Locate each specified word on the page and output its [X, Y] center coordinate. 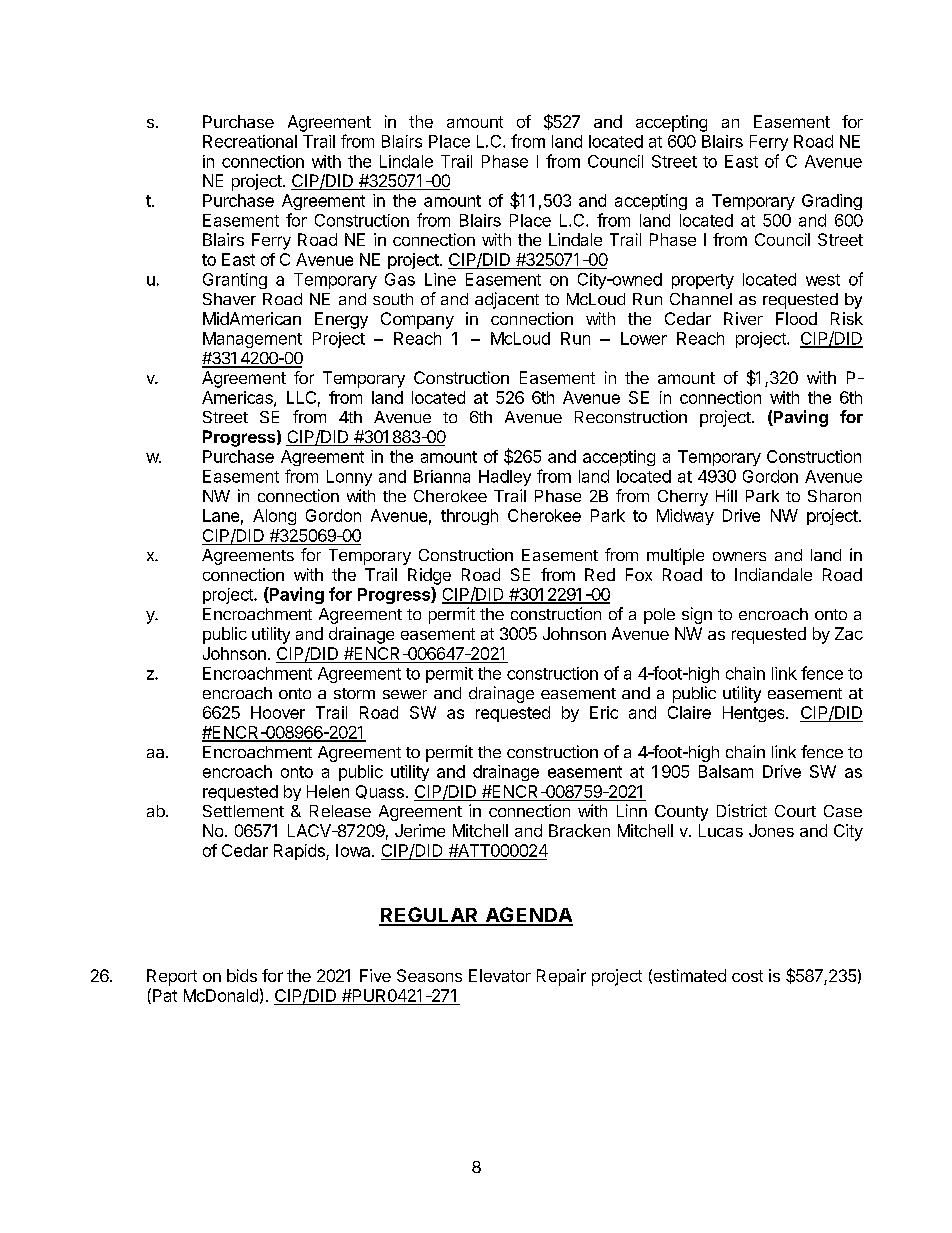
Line [440, 279]
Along [274, 517]
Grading [832, 202]
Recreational [250, 141]
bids [242, 975]
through [469, 517]
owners [739, 556]
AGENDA [528, 916]
